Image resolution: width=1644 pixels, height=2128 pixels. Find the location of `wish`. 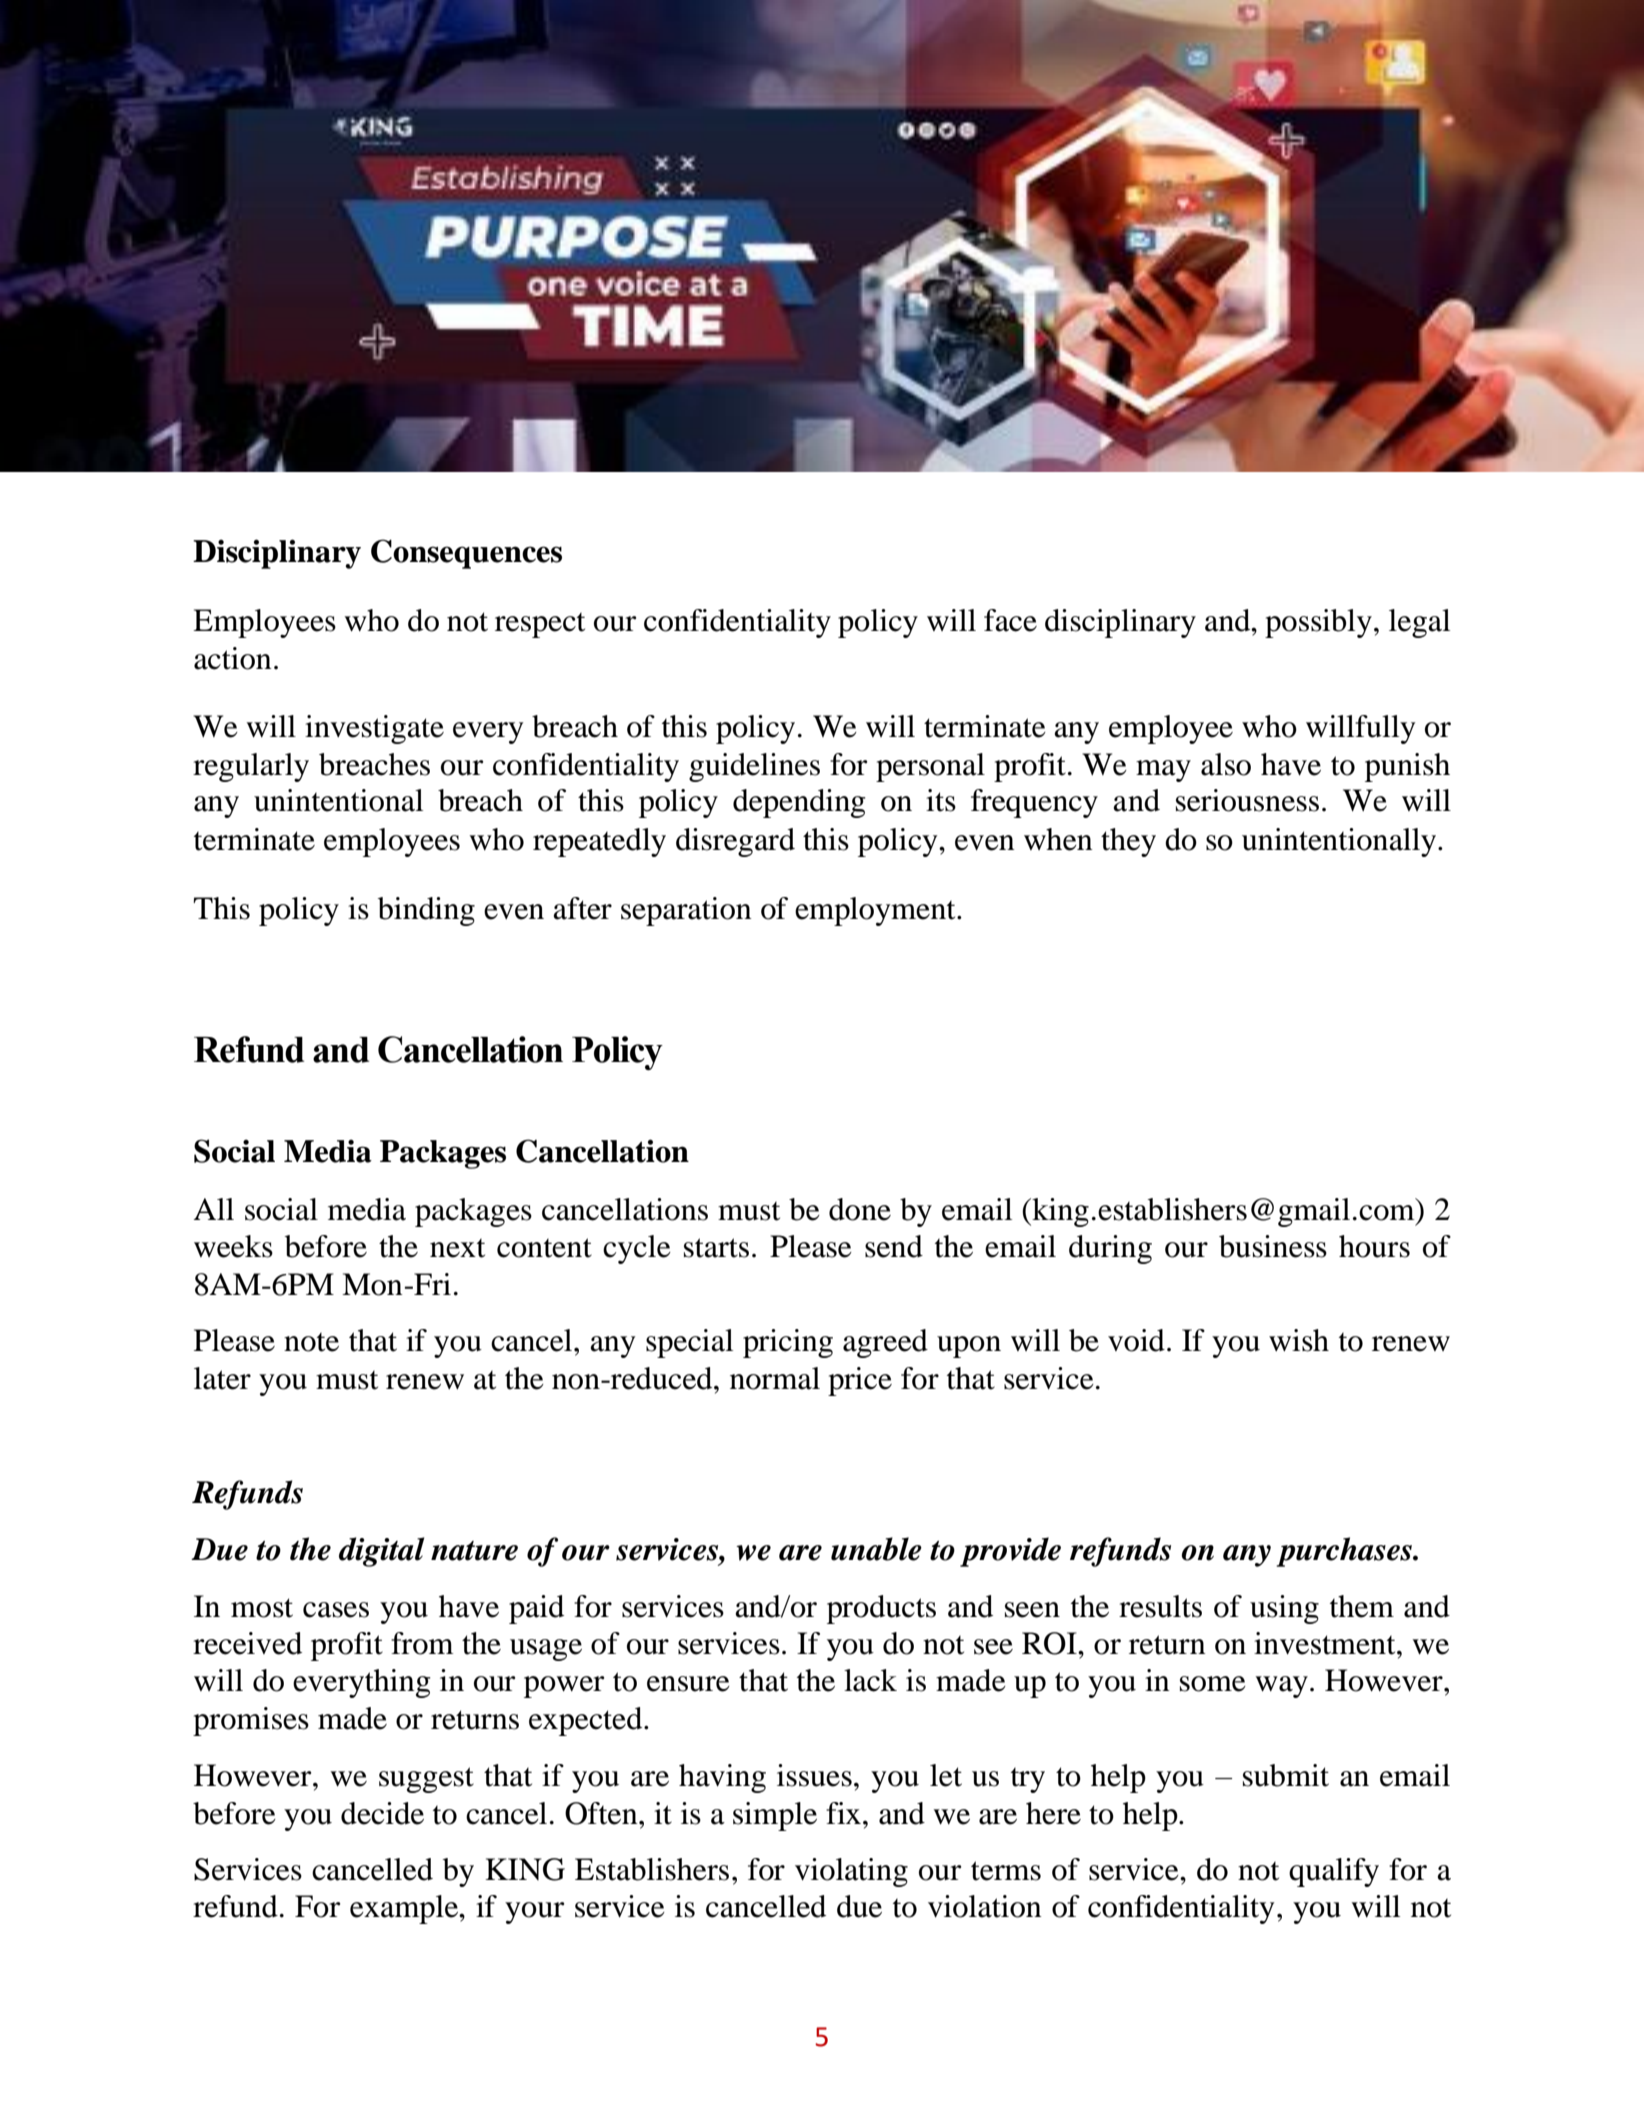

wish is located at coordinates (1299, 1340).
